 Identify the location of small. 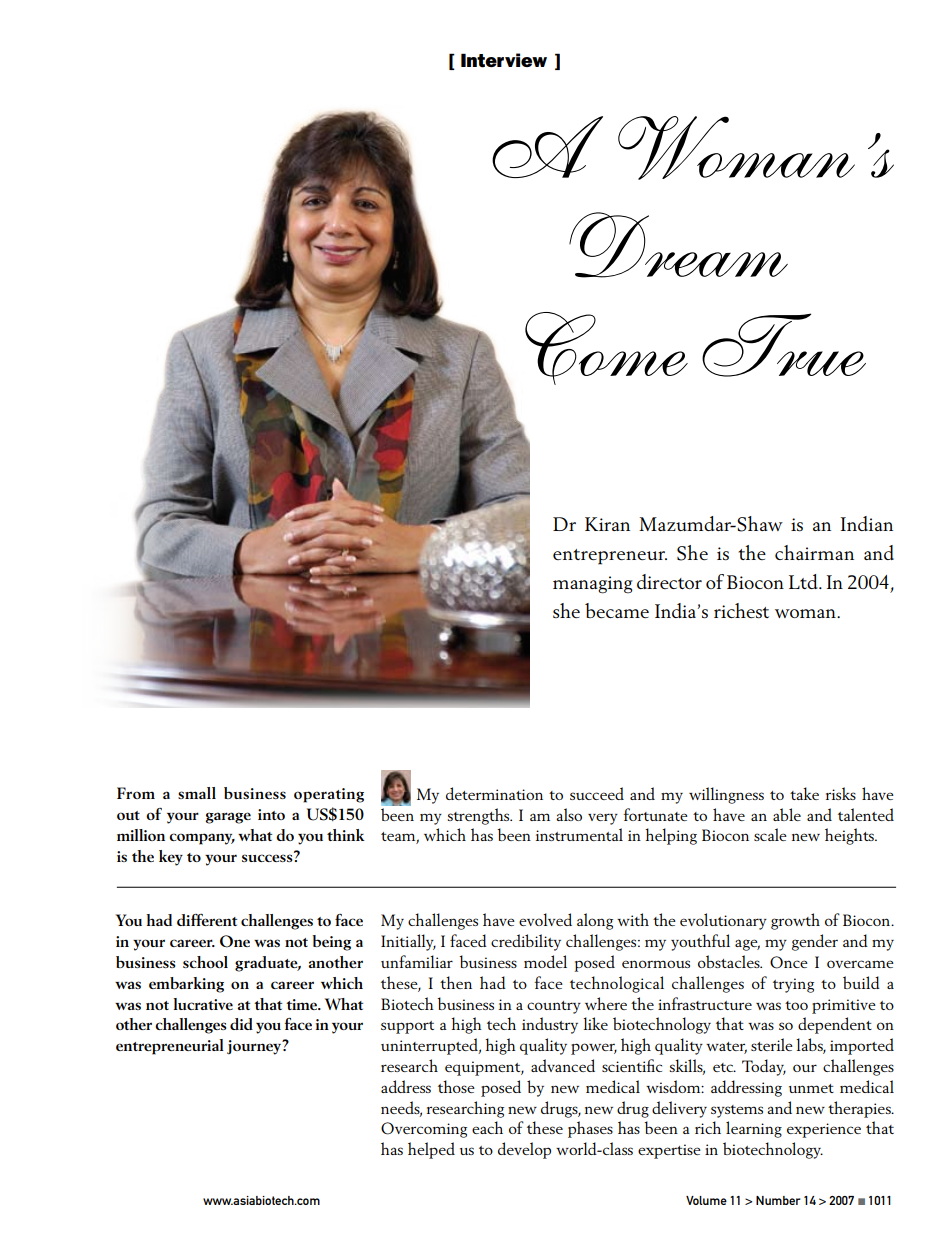
(197, 793).
